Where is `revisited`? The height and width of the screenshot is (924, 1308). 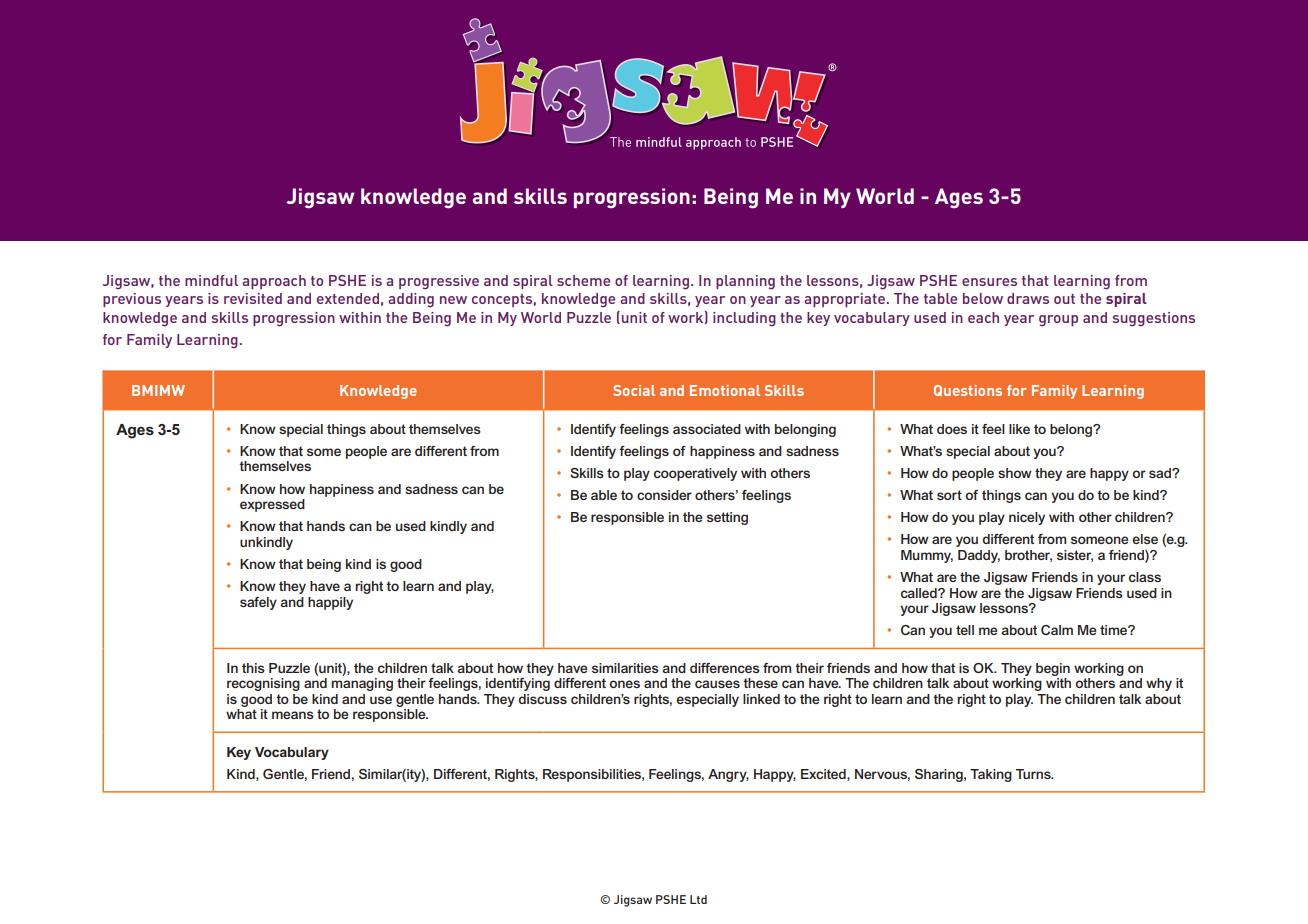 revisited is located at coordinates (253, 298).
